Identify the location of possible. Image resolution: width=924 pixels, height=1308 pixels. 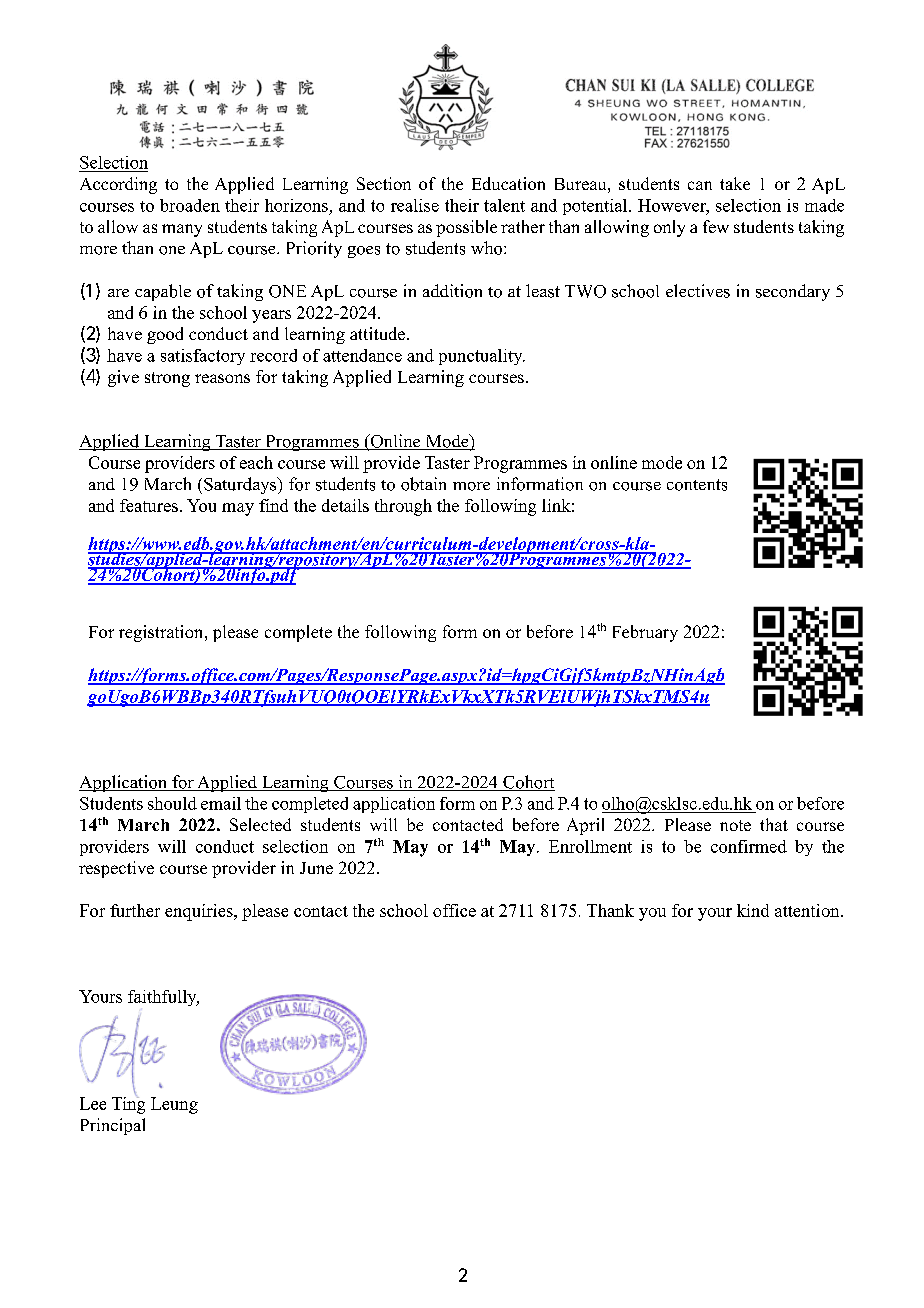
(466, 228).
